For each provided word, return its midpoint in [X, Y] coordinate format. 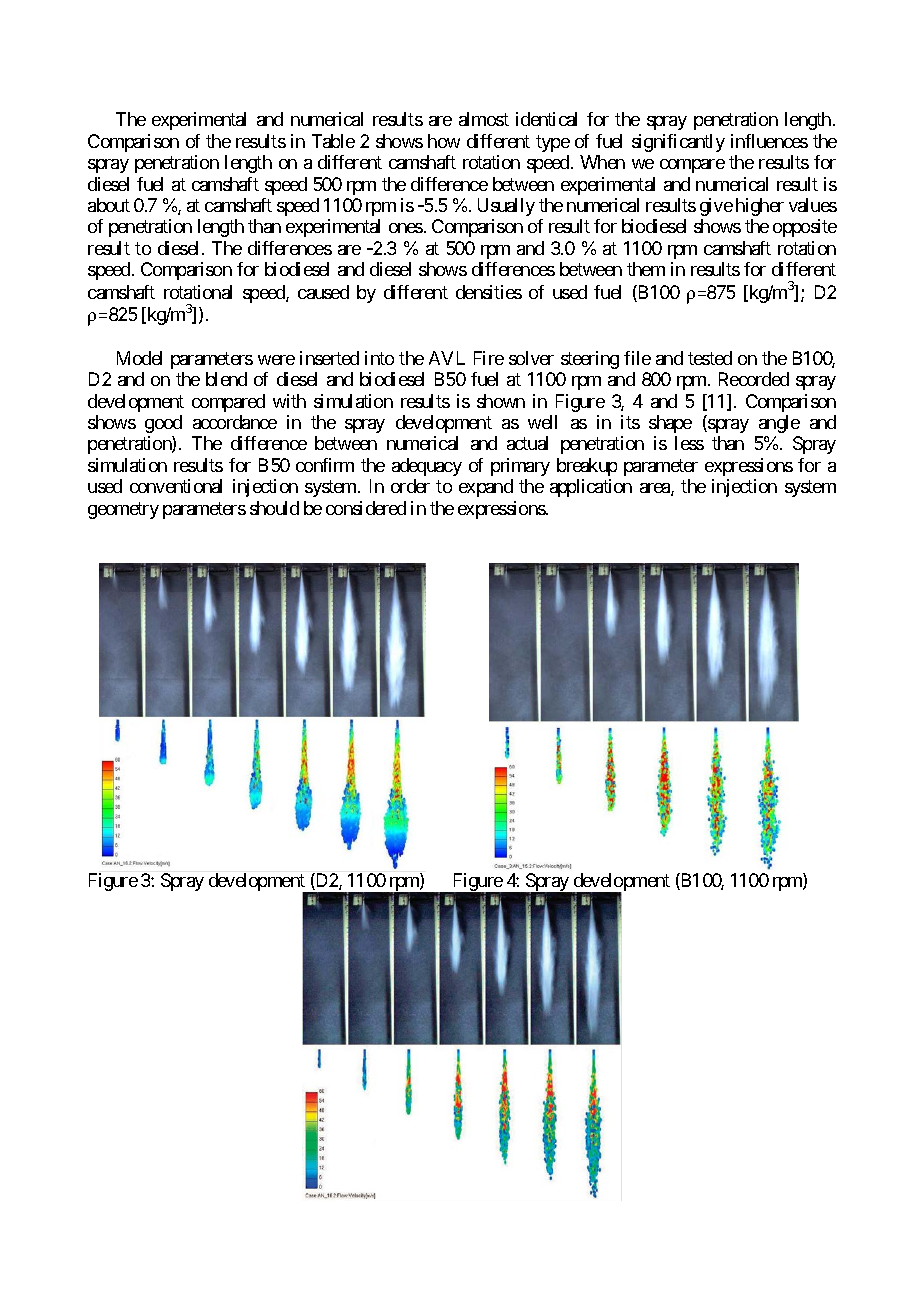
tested [710, 358]
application [591, 488]
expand [486, 488]
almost [484, 119]
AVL [447, 358]
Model [139, 358]
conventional [176, 486]
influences [769, 141]
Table [333, 141]
